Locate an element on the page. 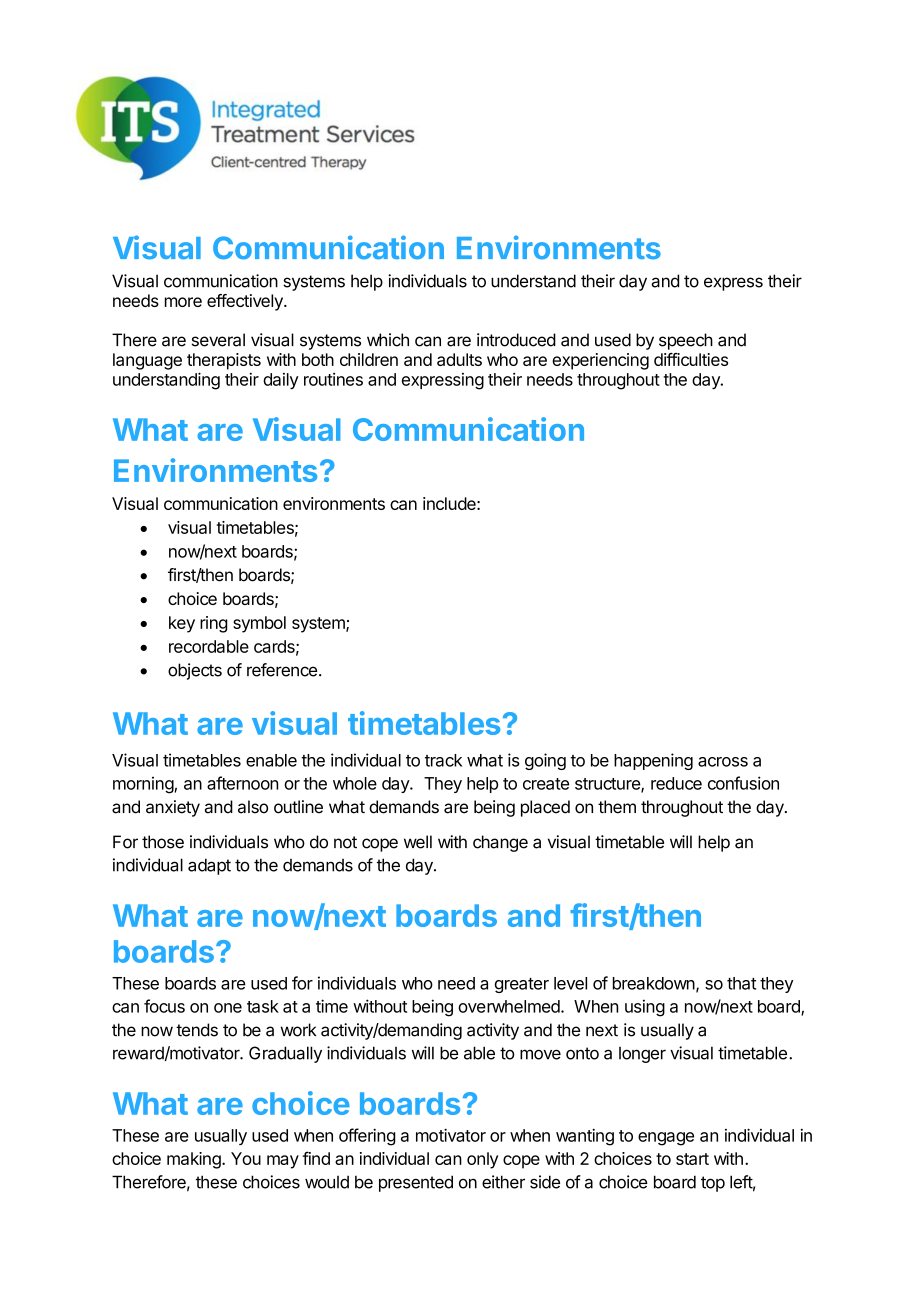 This document has height=1308, width=924. making is located at coordinates (195, 1160).
